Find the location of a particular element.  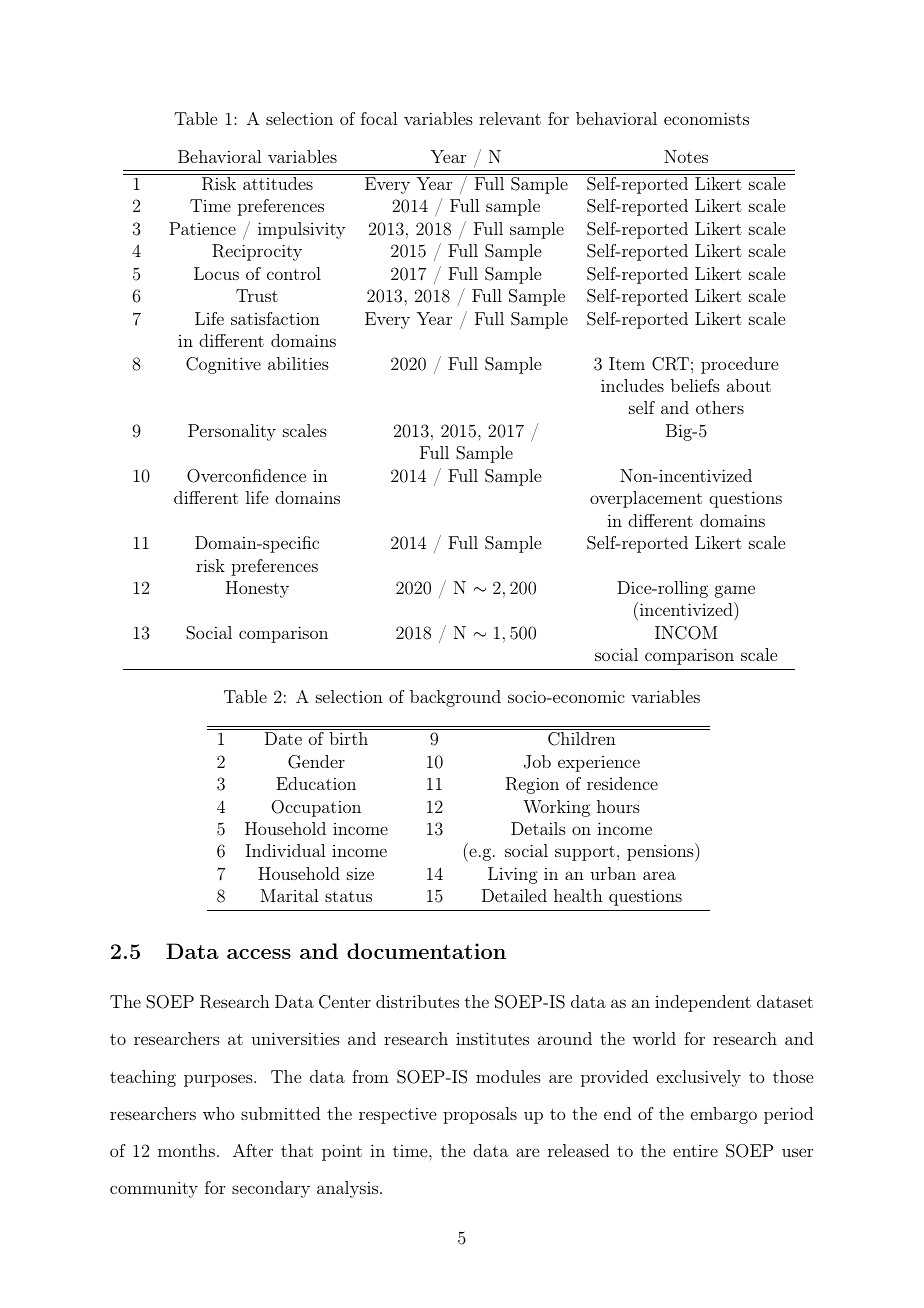

entire is located at coordinates (695, 1151).
